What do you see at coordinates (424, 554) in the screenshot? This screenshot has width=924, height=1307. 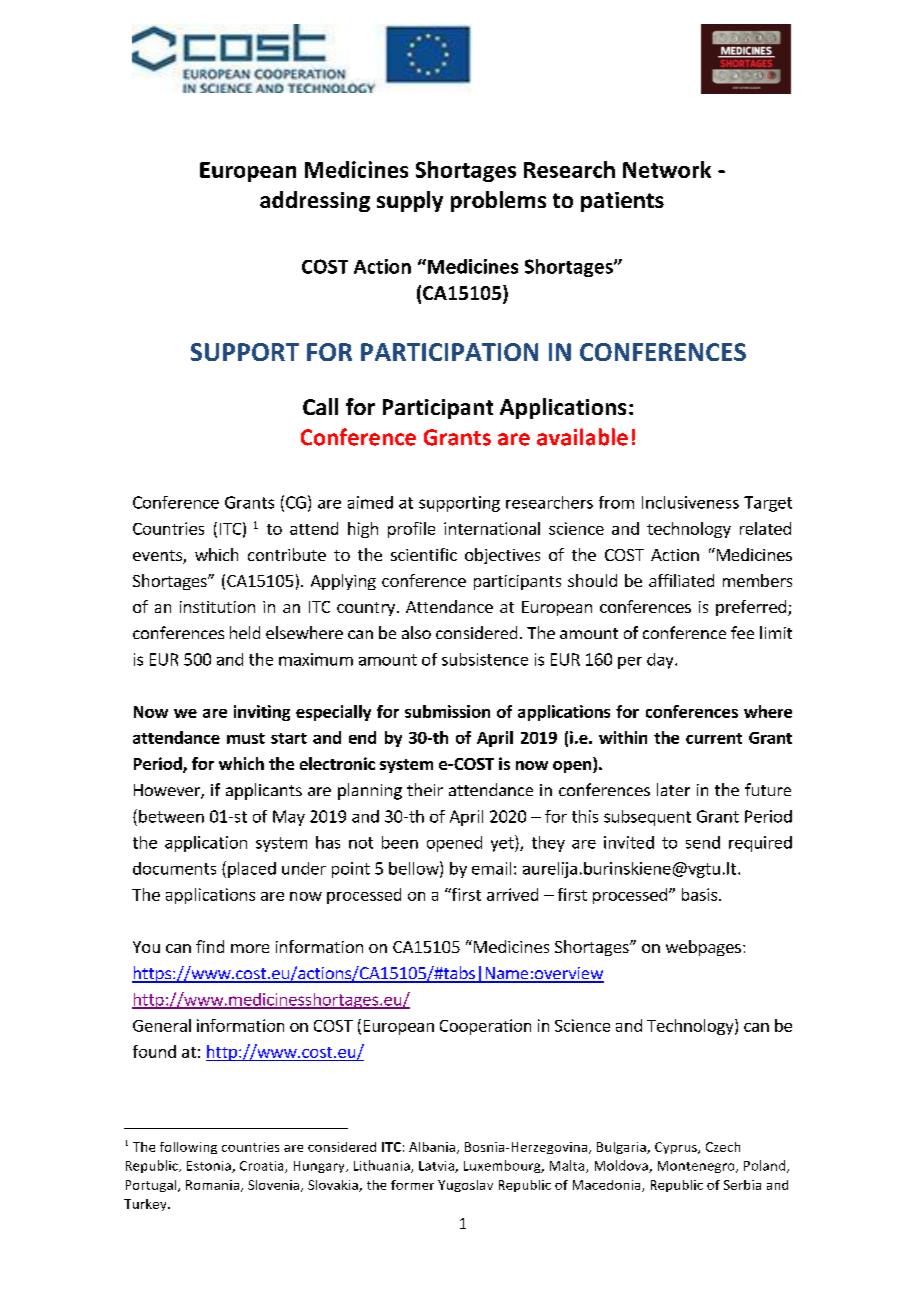 I see `scientific` at bounding box center [424, 554].
